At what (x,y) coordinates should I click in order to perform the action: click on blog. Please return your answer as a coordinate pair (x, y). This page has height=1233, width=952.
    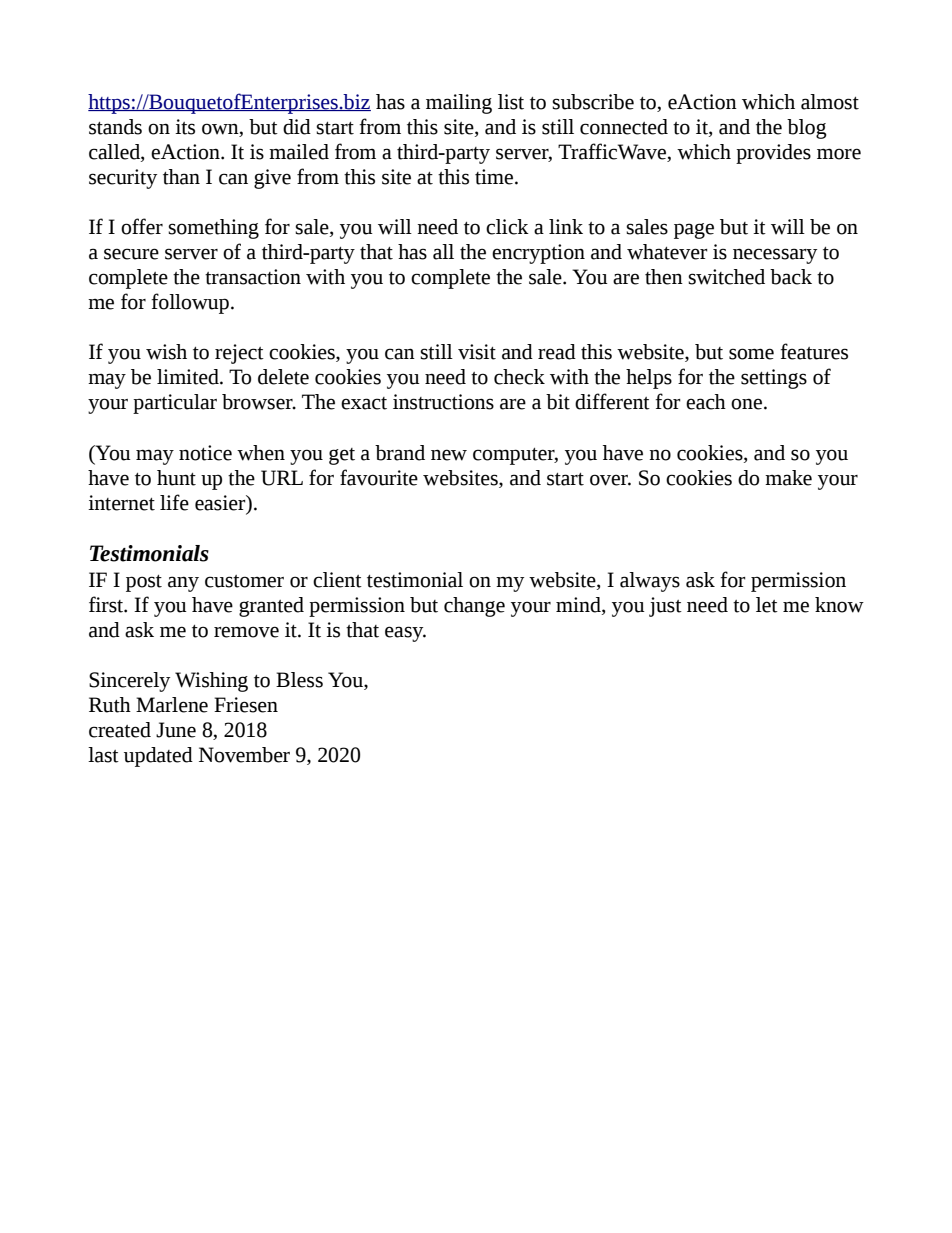
    Looking at the image, I should click on (807, 129).
